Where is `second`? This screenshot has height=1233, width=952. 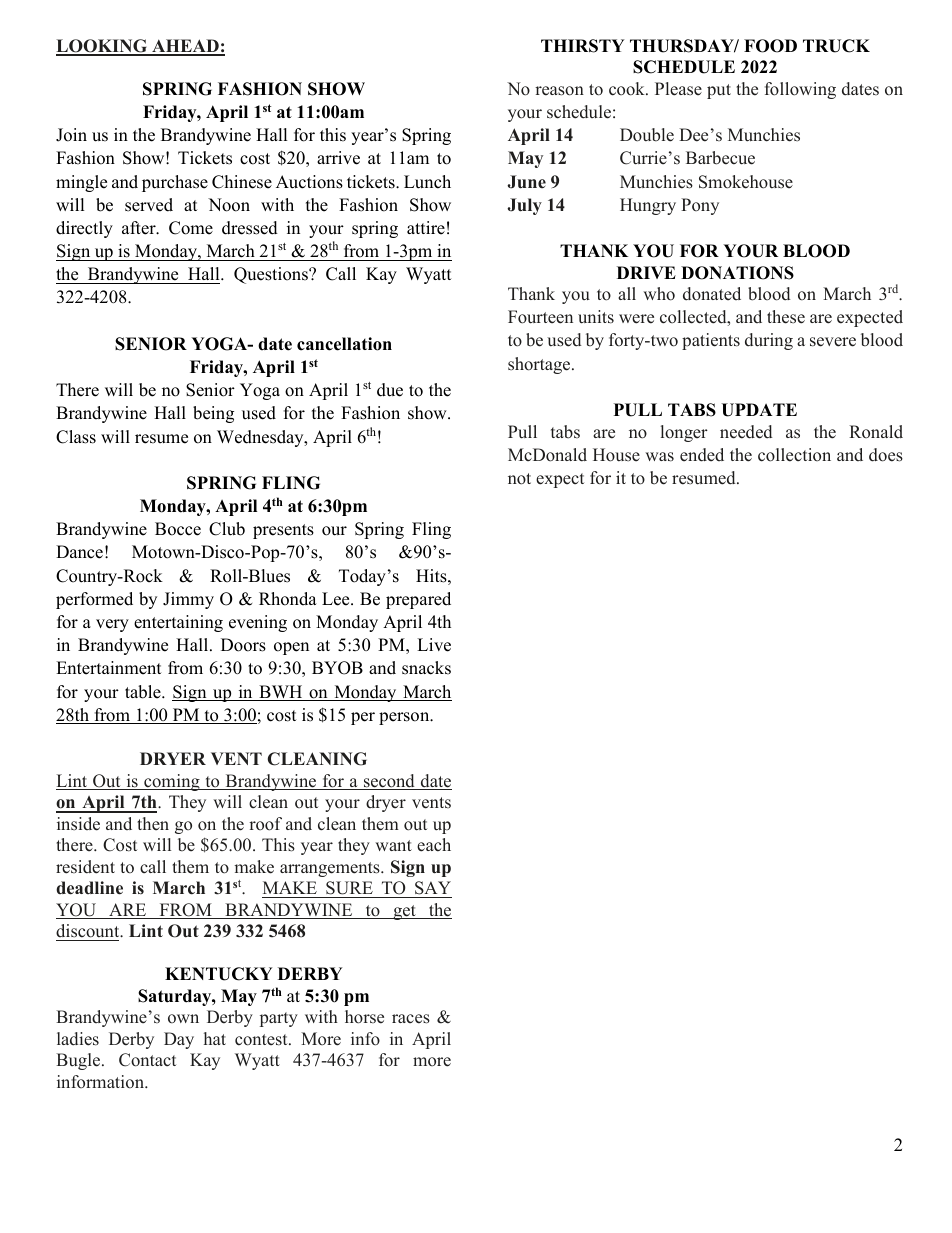
second is located at coordinates (389, 782).
